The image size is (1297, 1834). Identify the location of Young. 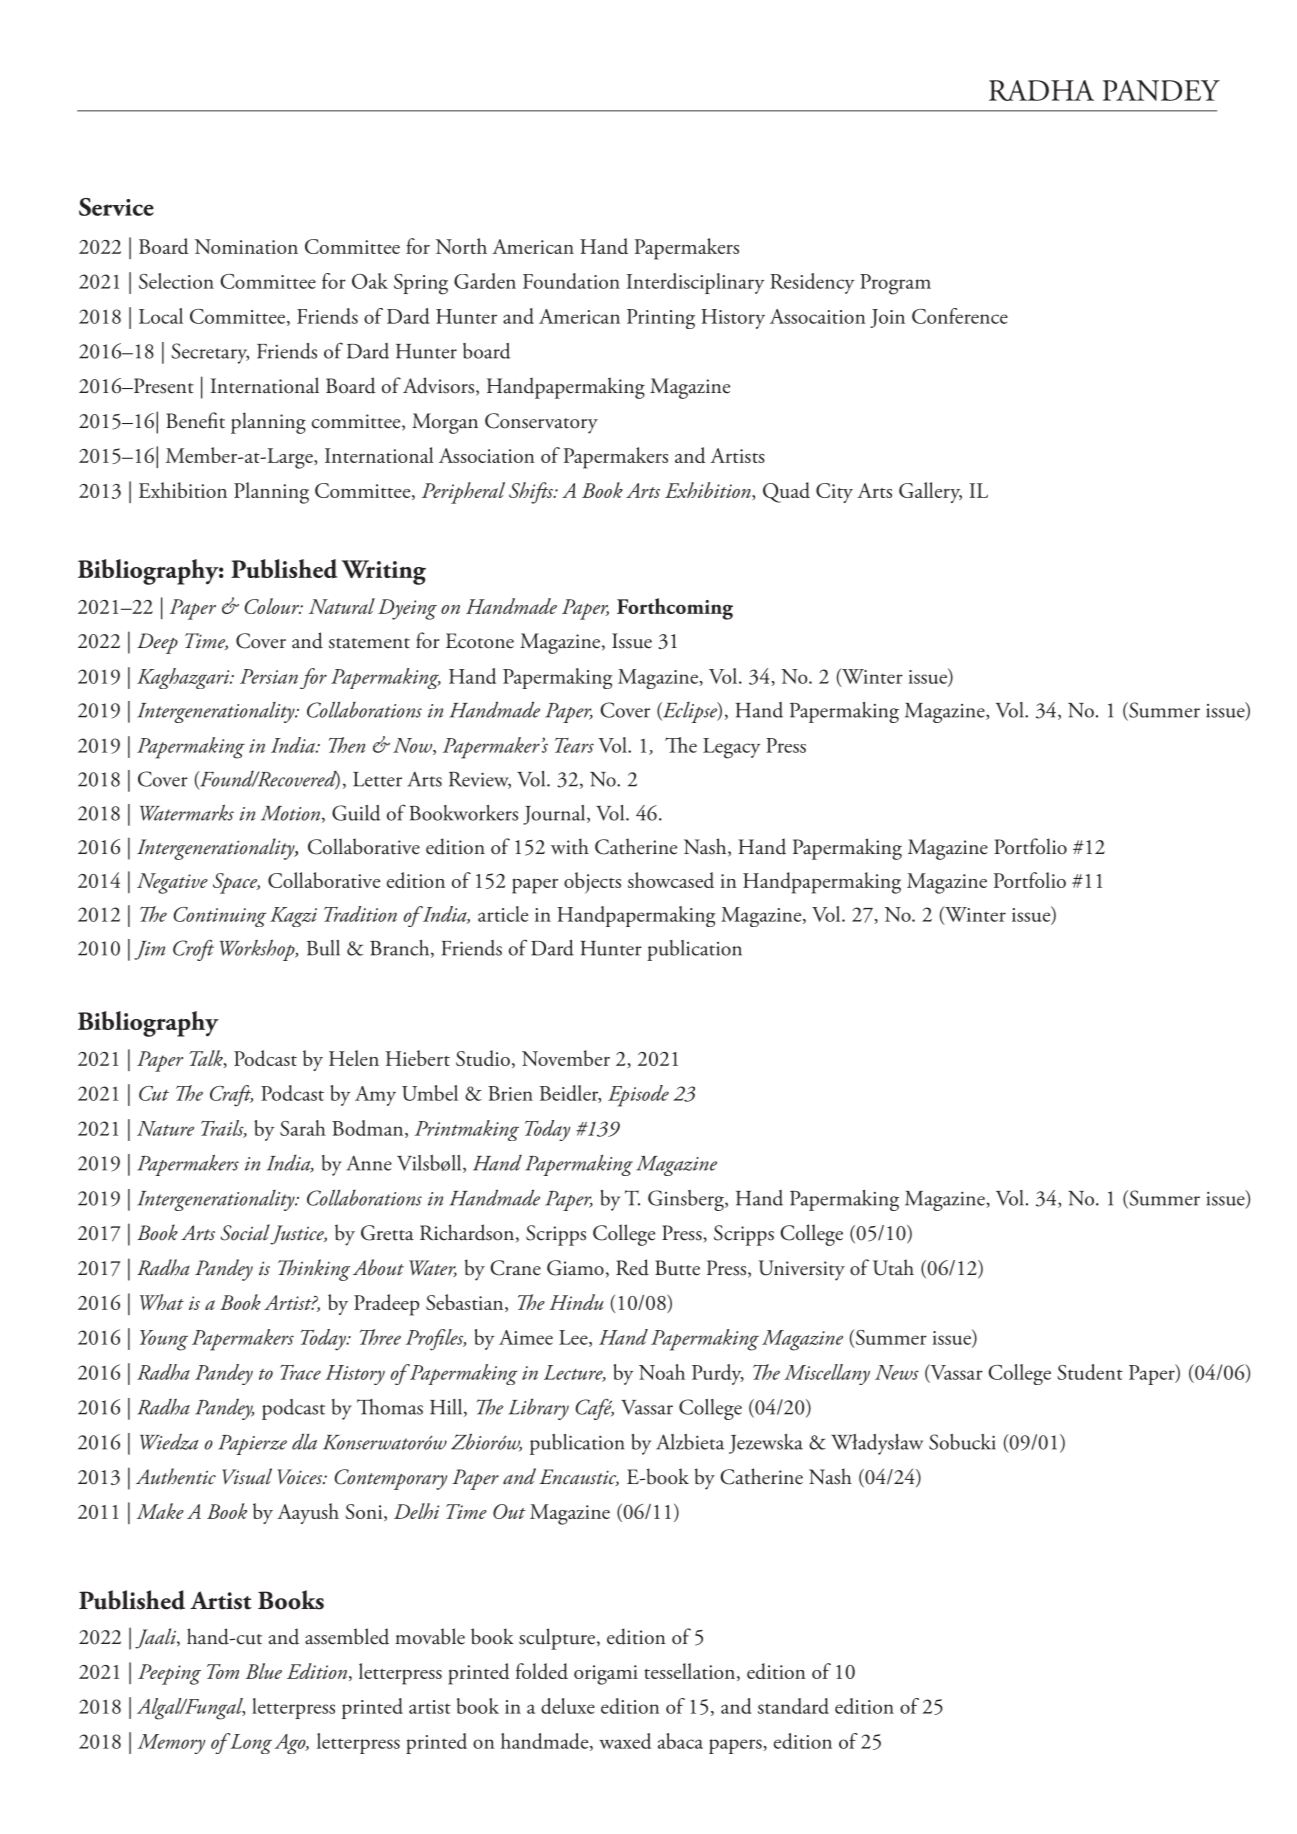
(164, 1340).
